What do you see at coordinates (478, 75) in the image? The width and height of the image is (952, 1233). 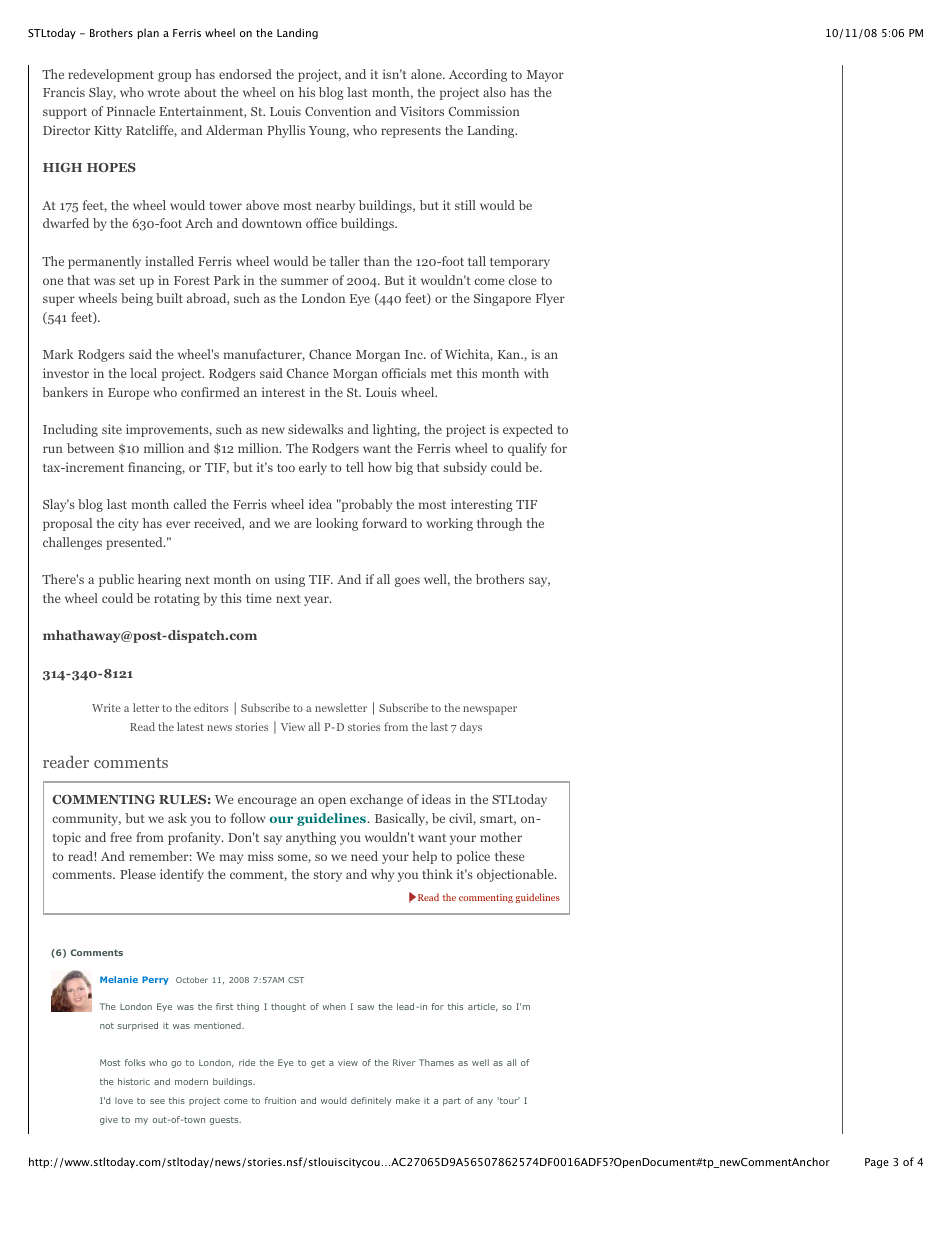 I see `According` at bounding box center [478, 75].
